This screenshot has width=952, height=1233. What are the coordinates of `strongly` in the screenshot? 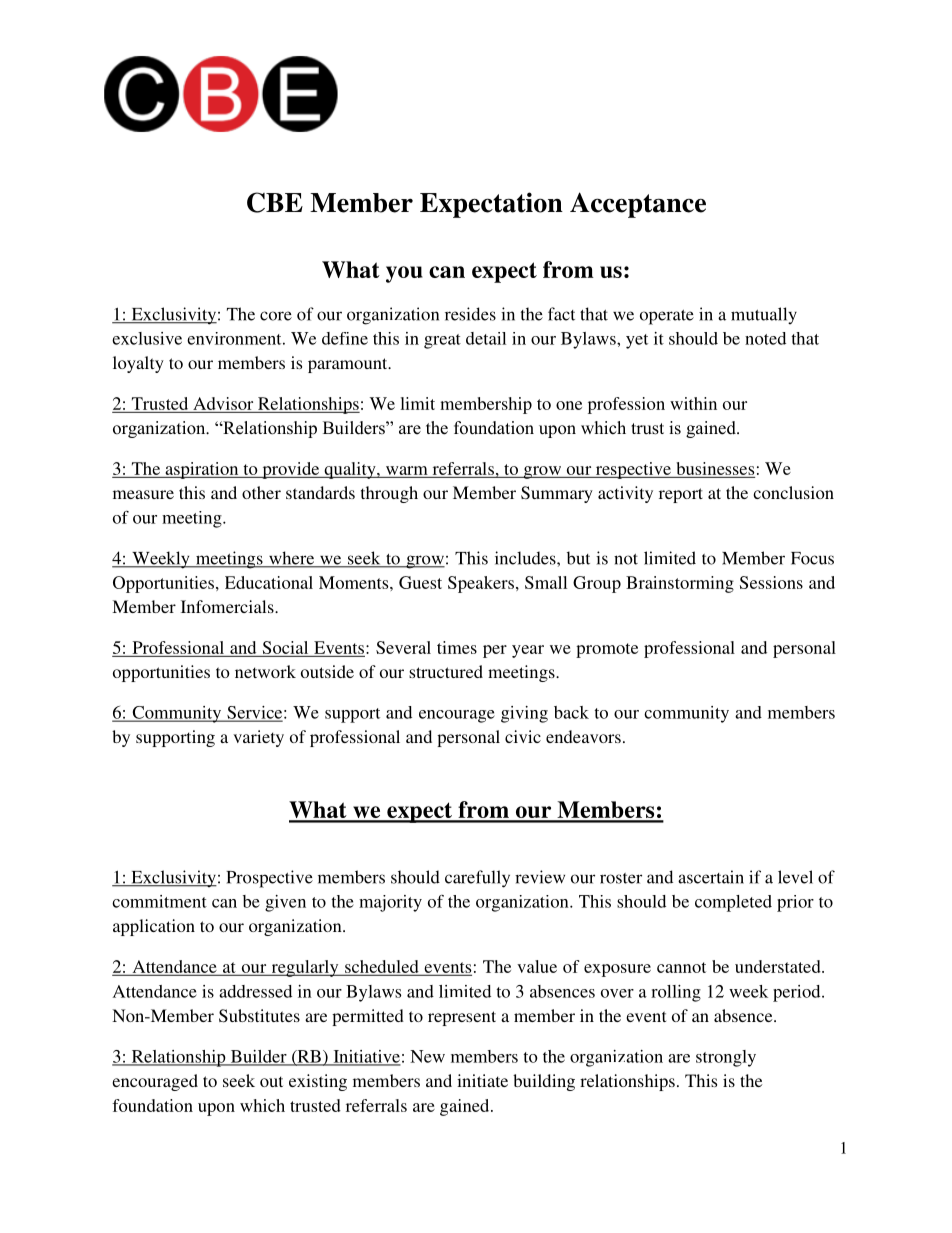 It's located at (726, 1058).
